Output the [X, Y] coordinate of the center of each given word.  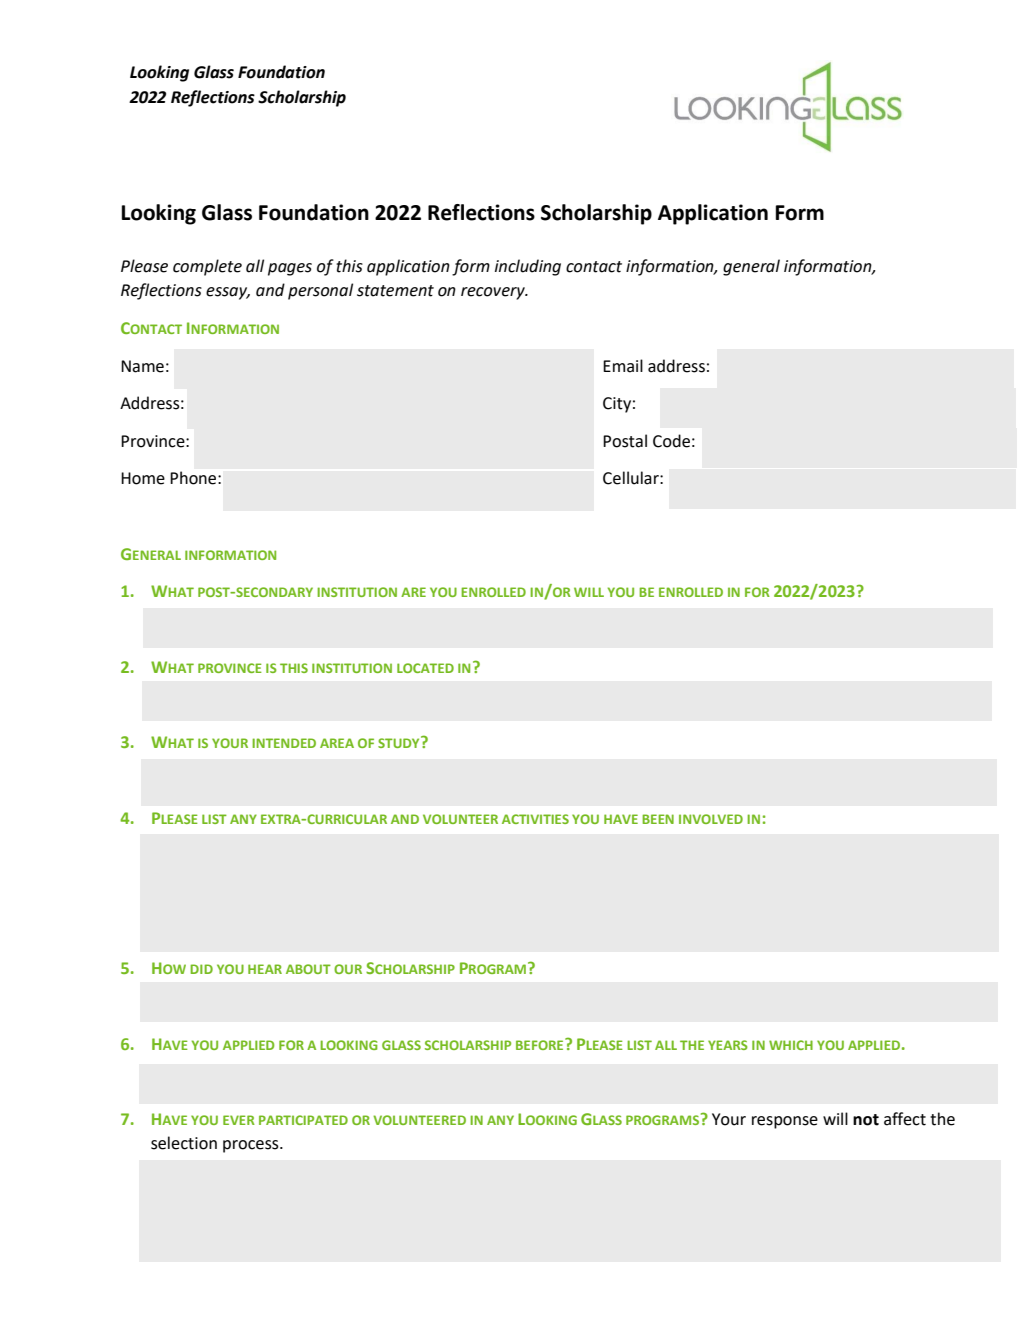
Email [623, 366]
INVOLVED [711, 819]
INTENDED [284, 743]
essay [228, 293]
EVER [239, 1120]
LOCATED [425, 668]
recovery [494, 293]
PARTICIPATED [303, 1120]
